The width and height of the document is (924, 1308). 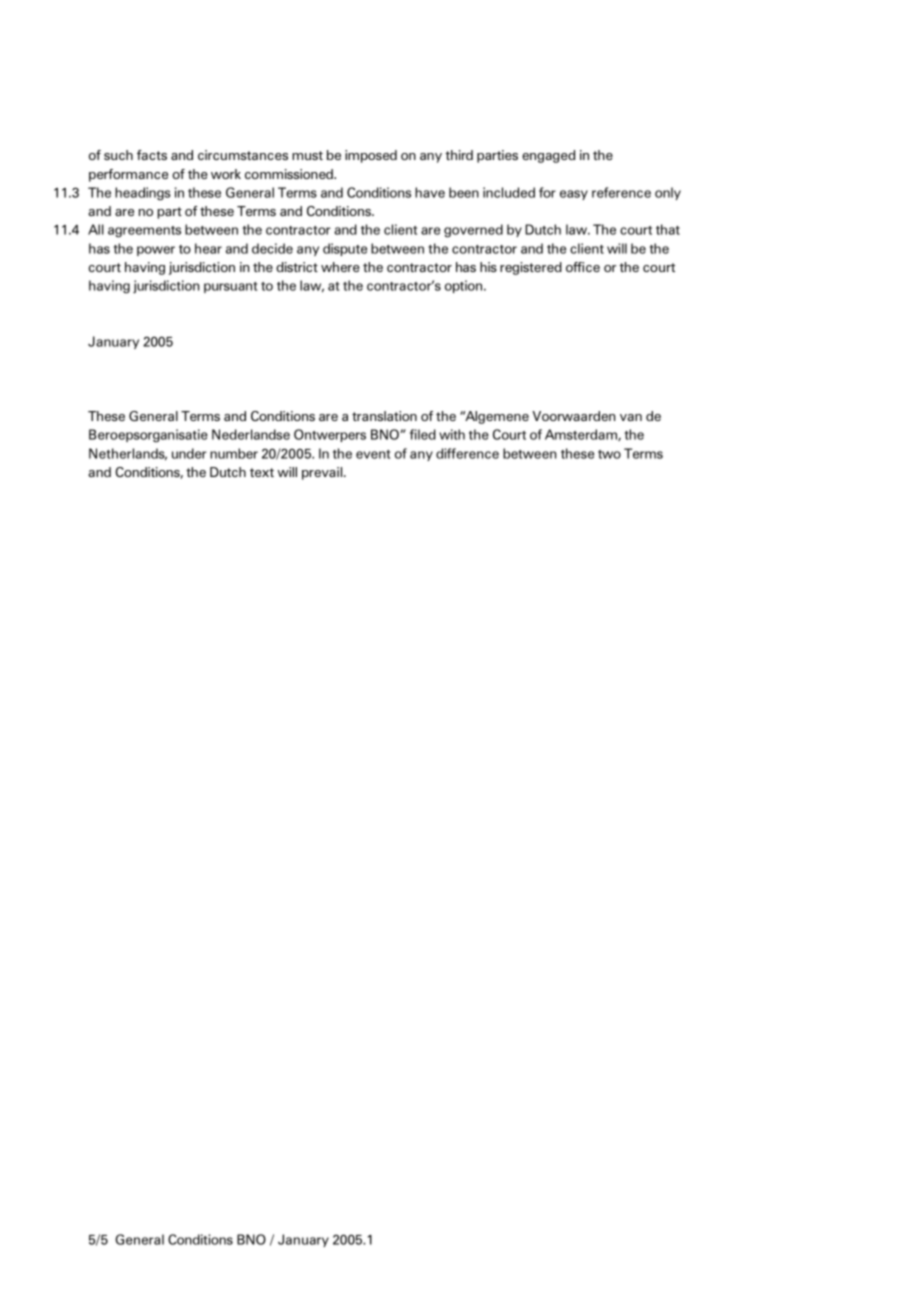 I want to click on event, so click(x=373, y=454).
